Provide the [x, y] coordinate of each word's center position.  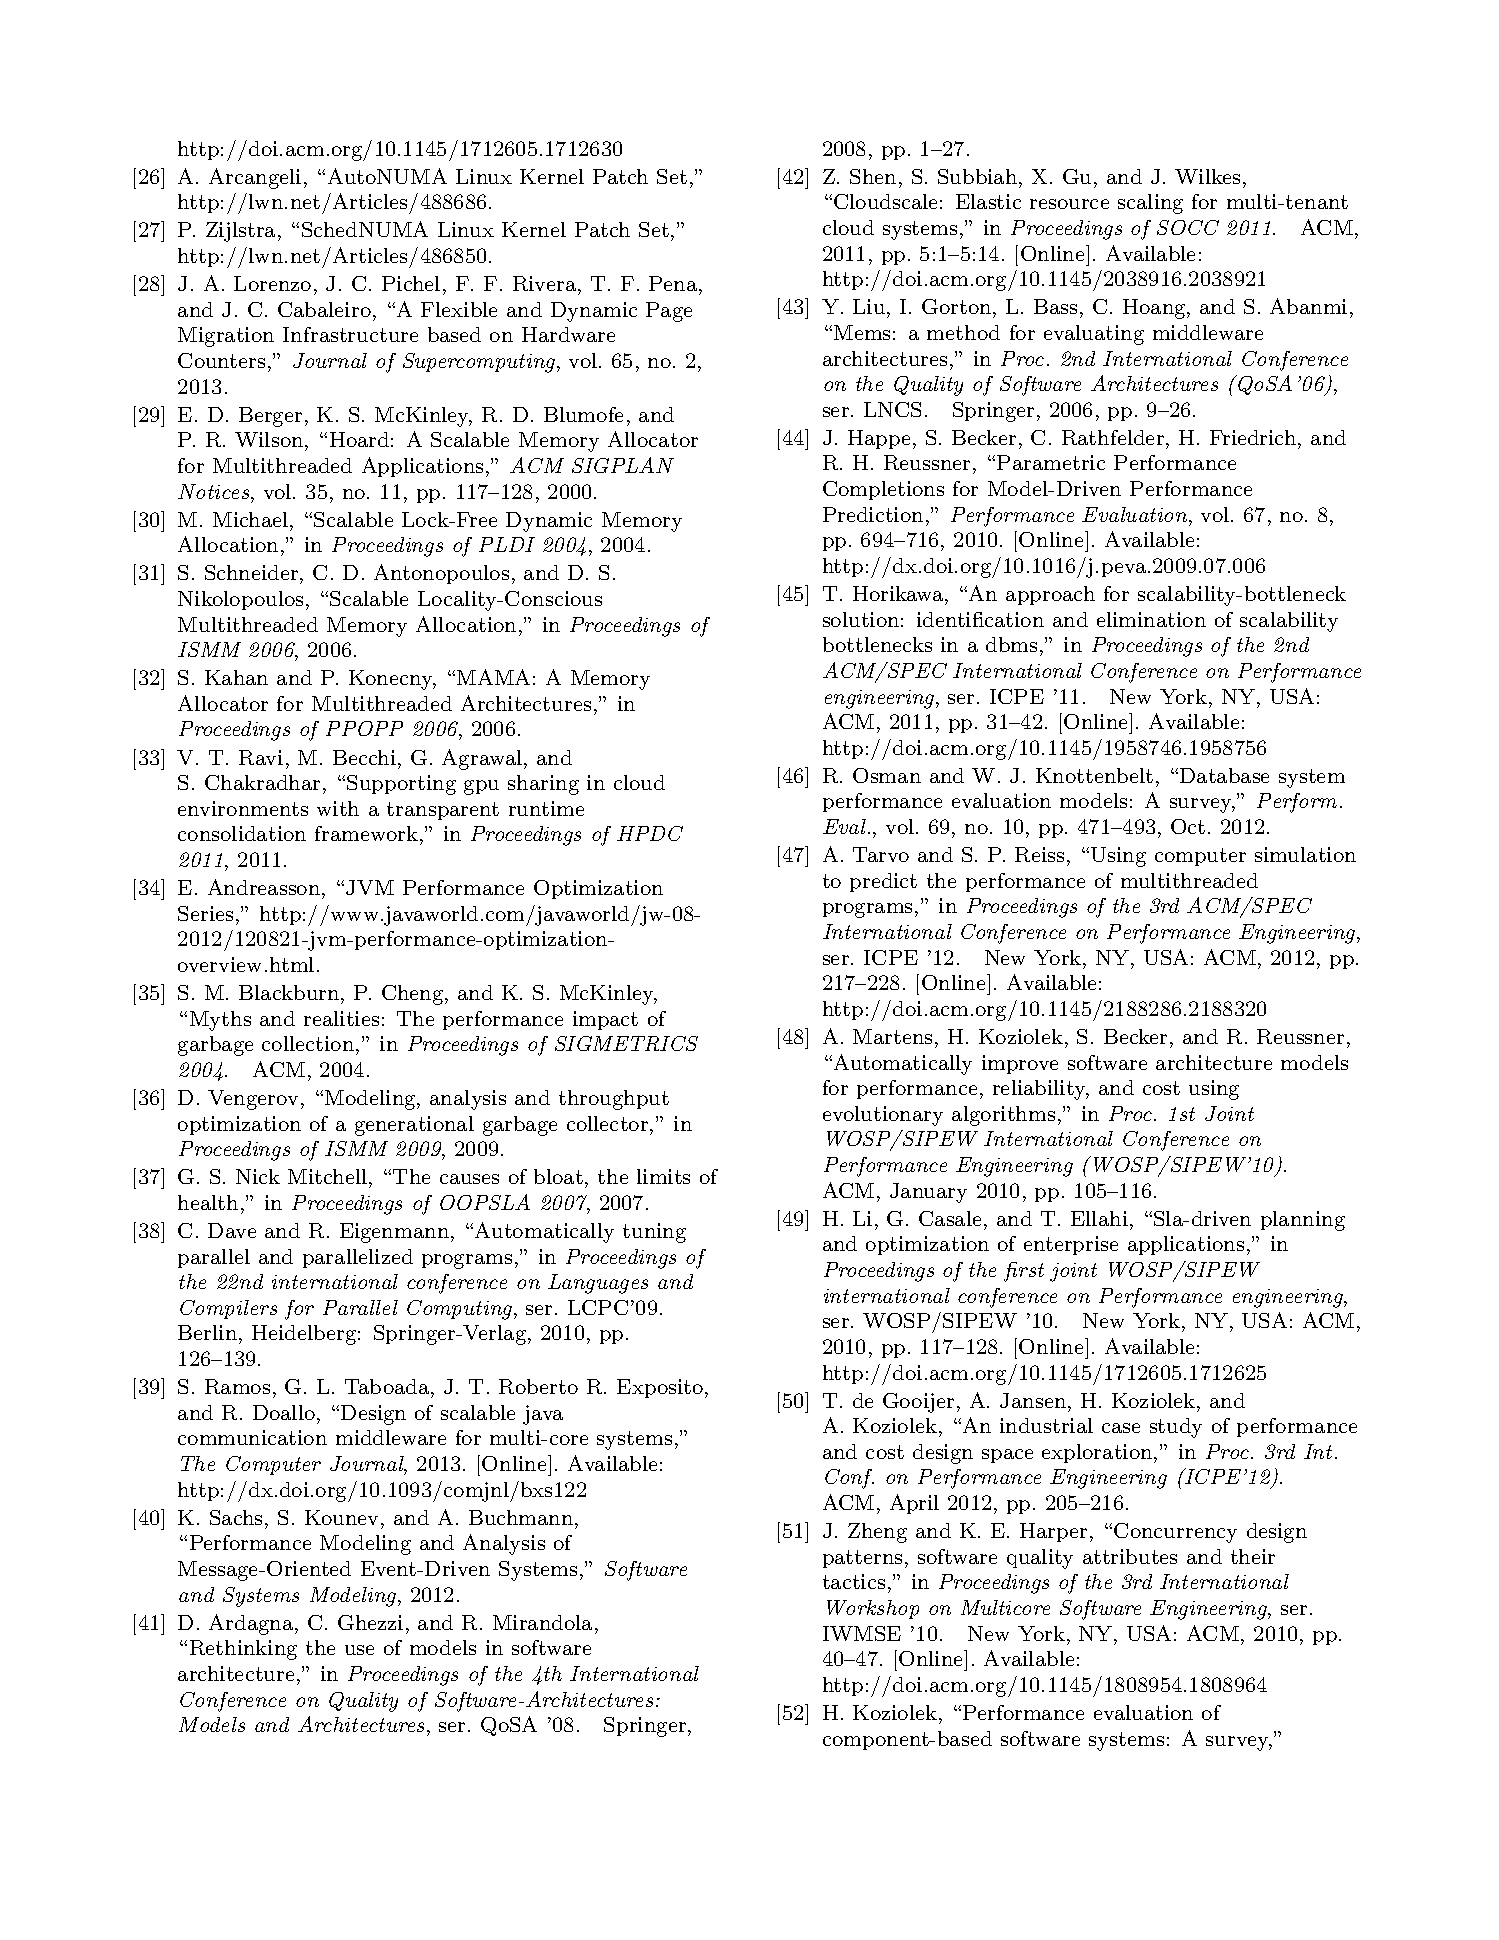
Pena [673, 283]
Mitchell [327, 1176]
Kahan [236, 677]
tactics [854, 1581]
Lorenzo [272, 283]
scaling [1150, 204]
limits [663, 1176]
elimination [1151, 619]
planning [1303, 1221]
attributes [1130, 1556]
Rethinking [243, 1650]
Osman [887, 775]
